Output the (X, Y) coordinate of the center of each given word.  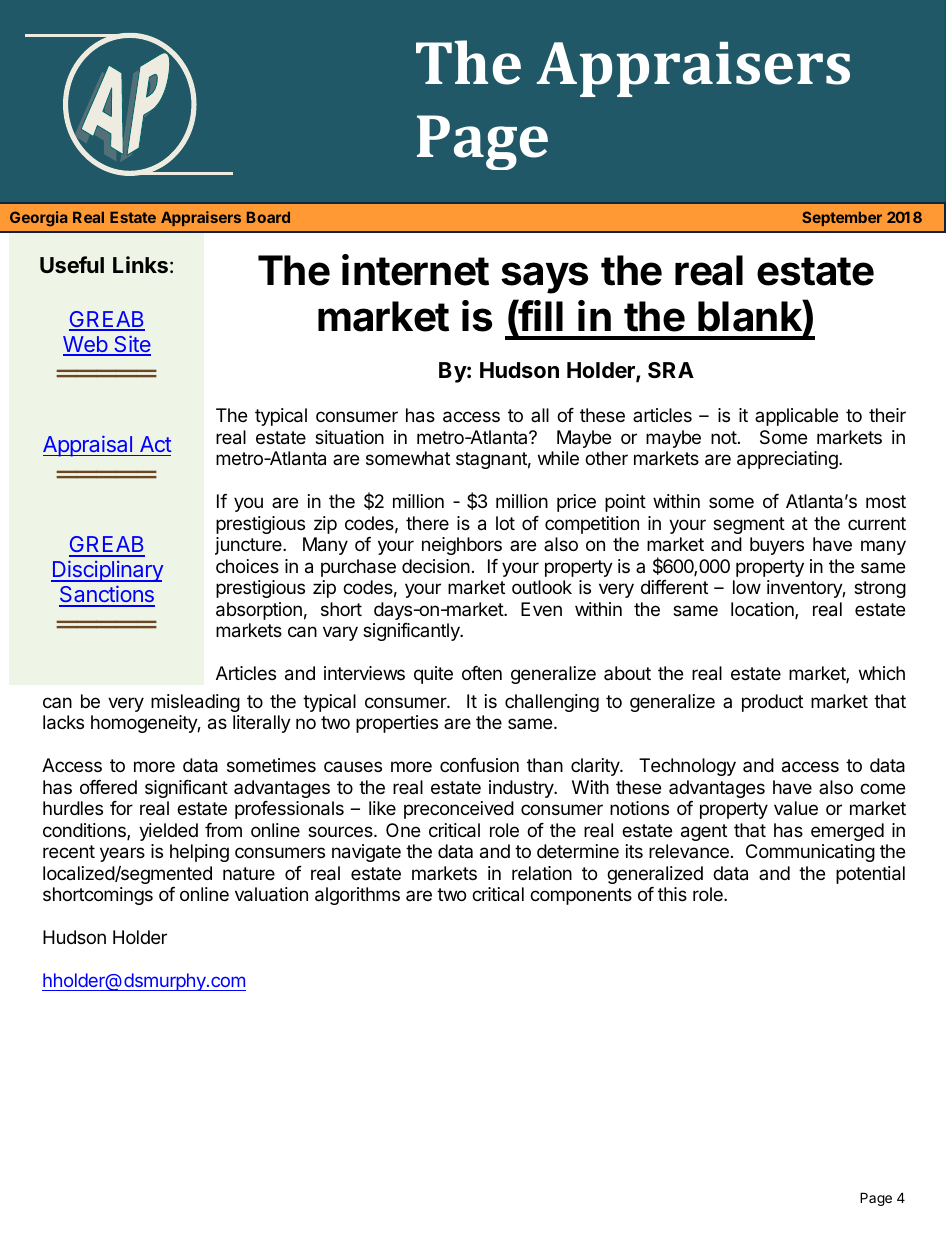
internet (415, 270)
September (842, 218)
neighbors (462, 546)
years (122, 854)
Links (140, 265)
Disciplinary (107, 571)
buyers (777, 546)
